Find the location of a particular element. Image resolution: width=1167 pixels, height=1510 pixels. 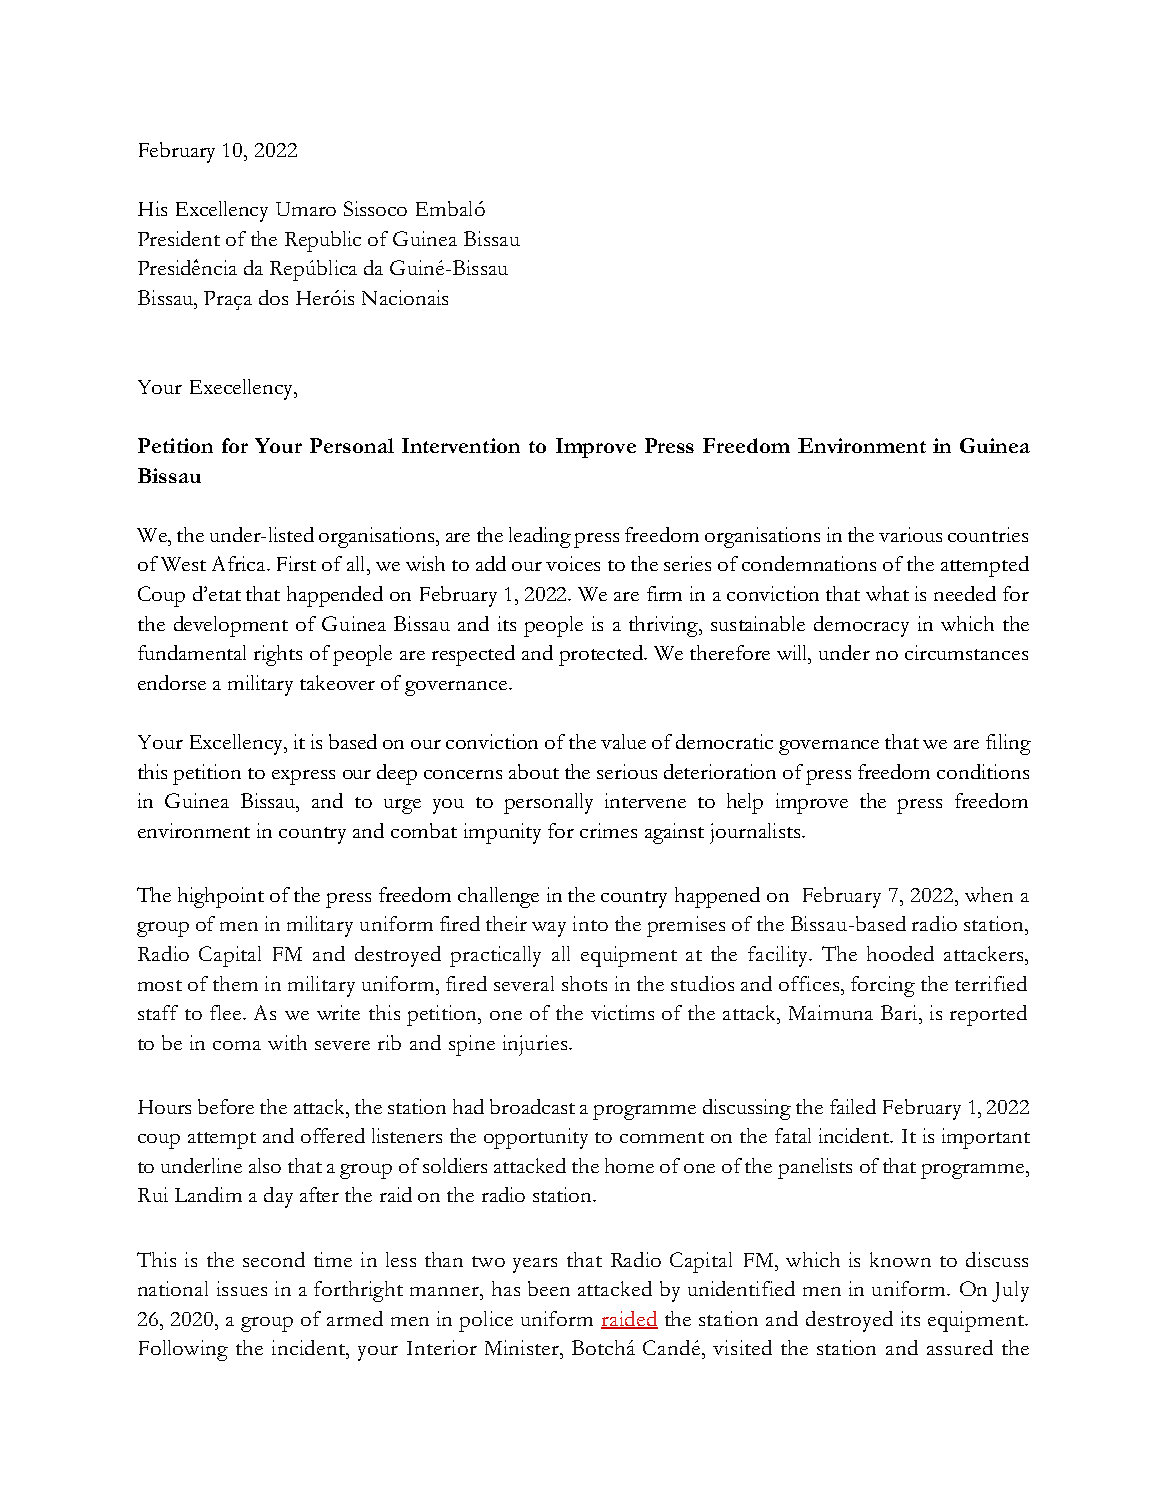

deep is located at coordinates (397, 774).
